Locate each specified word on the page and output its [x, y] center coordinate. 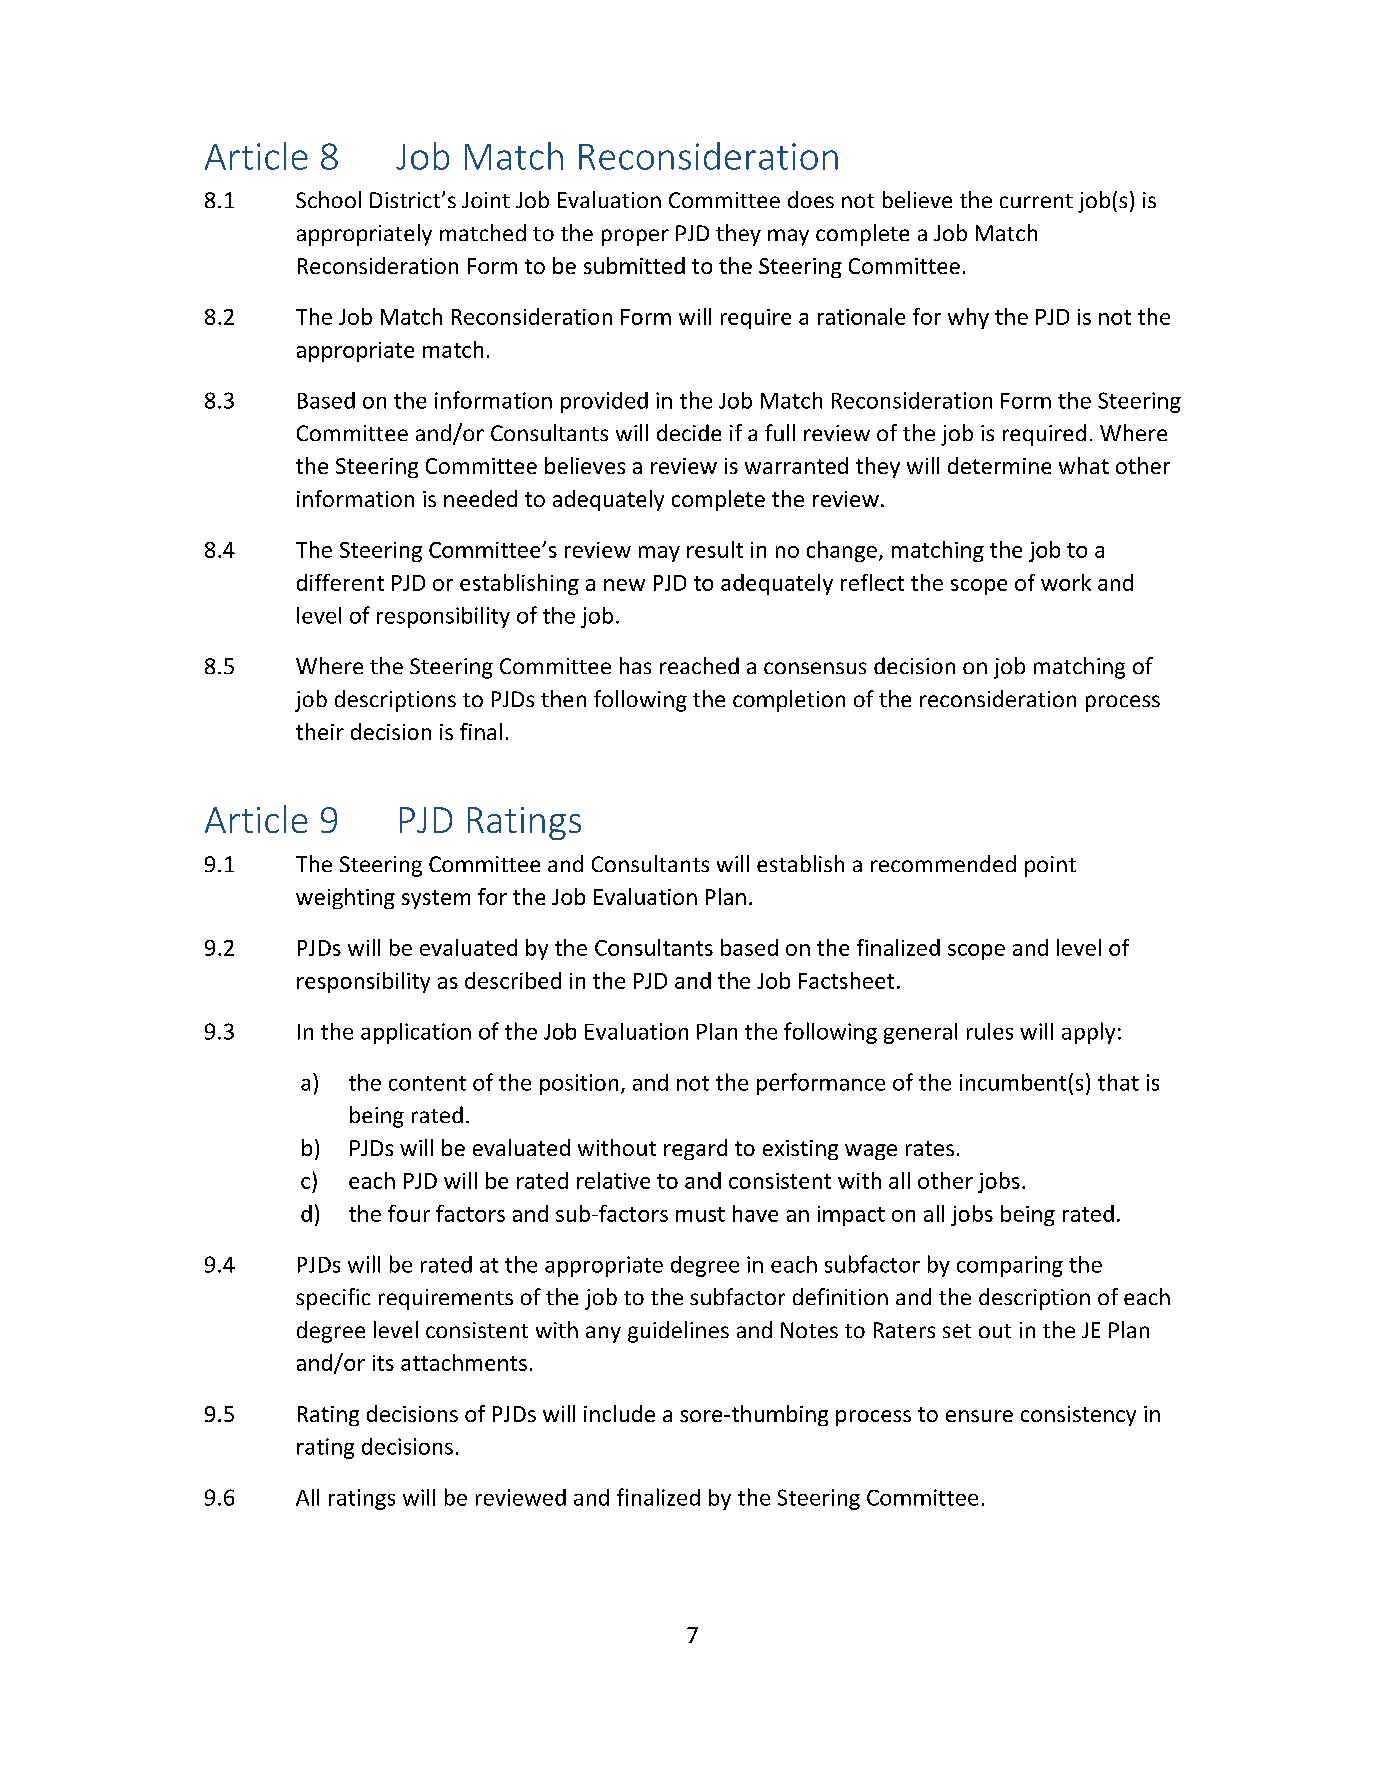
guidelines [678, 1332]
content [427, 1083]
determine [999, 465]
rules [990, 1031]
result [715, 549]
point [1050, 866]
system [436, 899]
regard [695, 1149]
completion [789, 701]
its [383, 1363]
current [1036, 201]
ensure [979, 1416]
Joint [486, 200]
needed [480, 498]
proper [635, 237]
